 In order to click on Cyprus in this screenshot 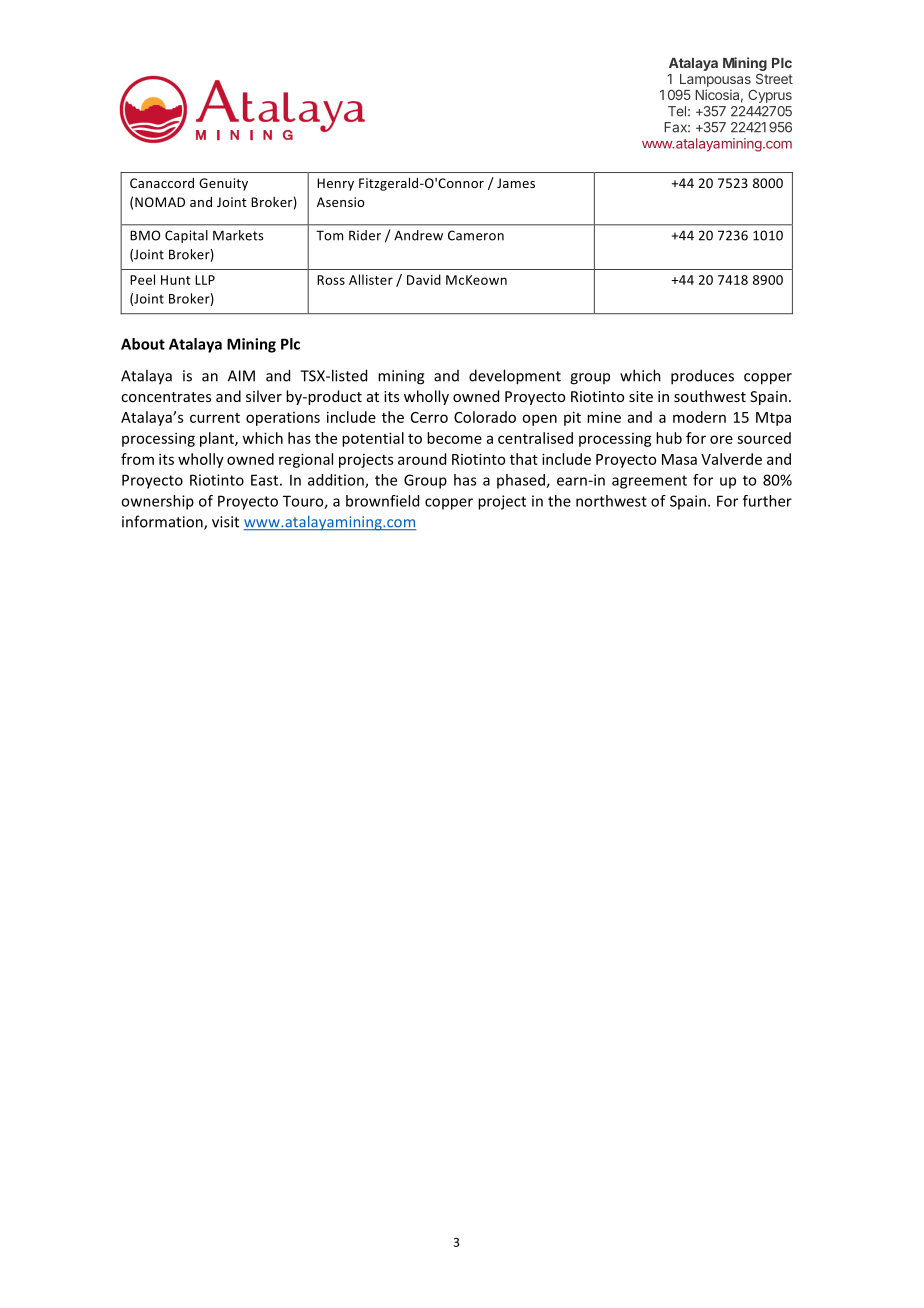, I will do `click(770, 96)`.
